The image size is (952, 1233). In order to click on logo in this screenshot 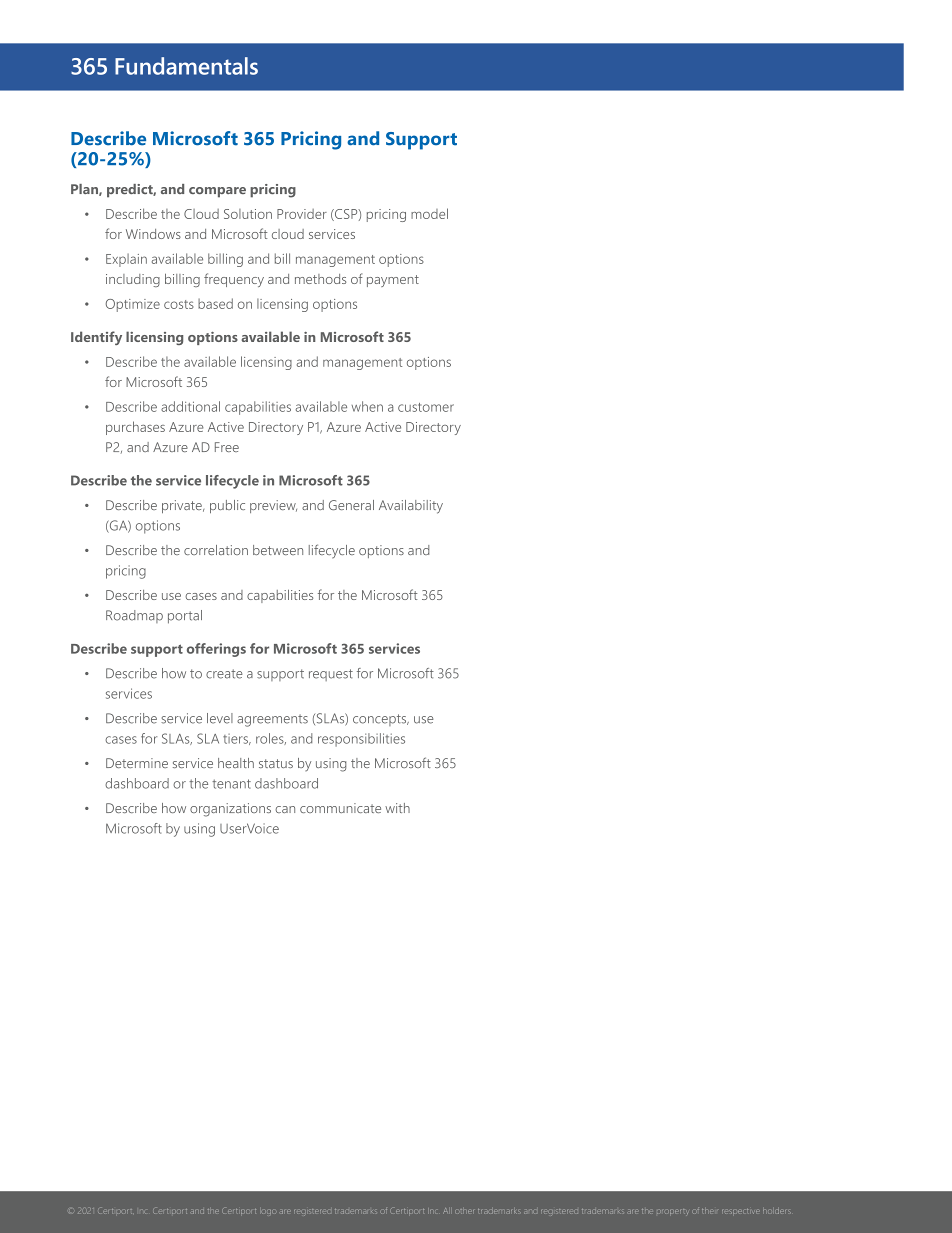, I will do `click(269, 1212)`.
